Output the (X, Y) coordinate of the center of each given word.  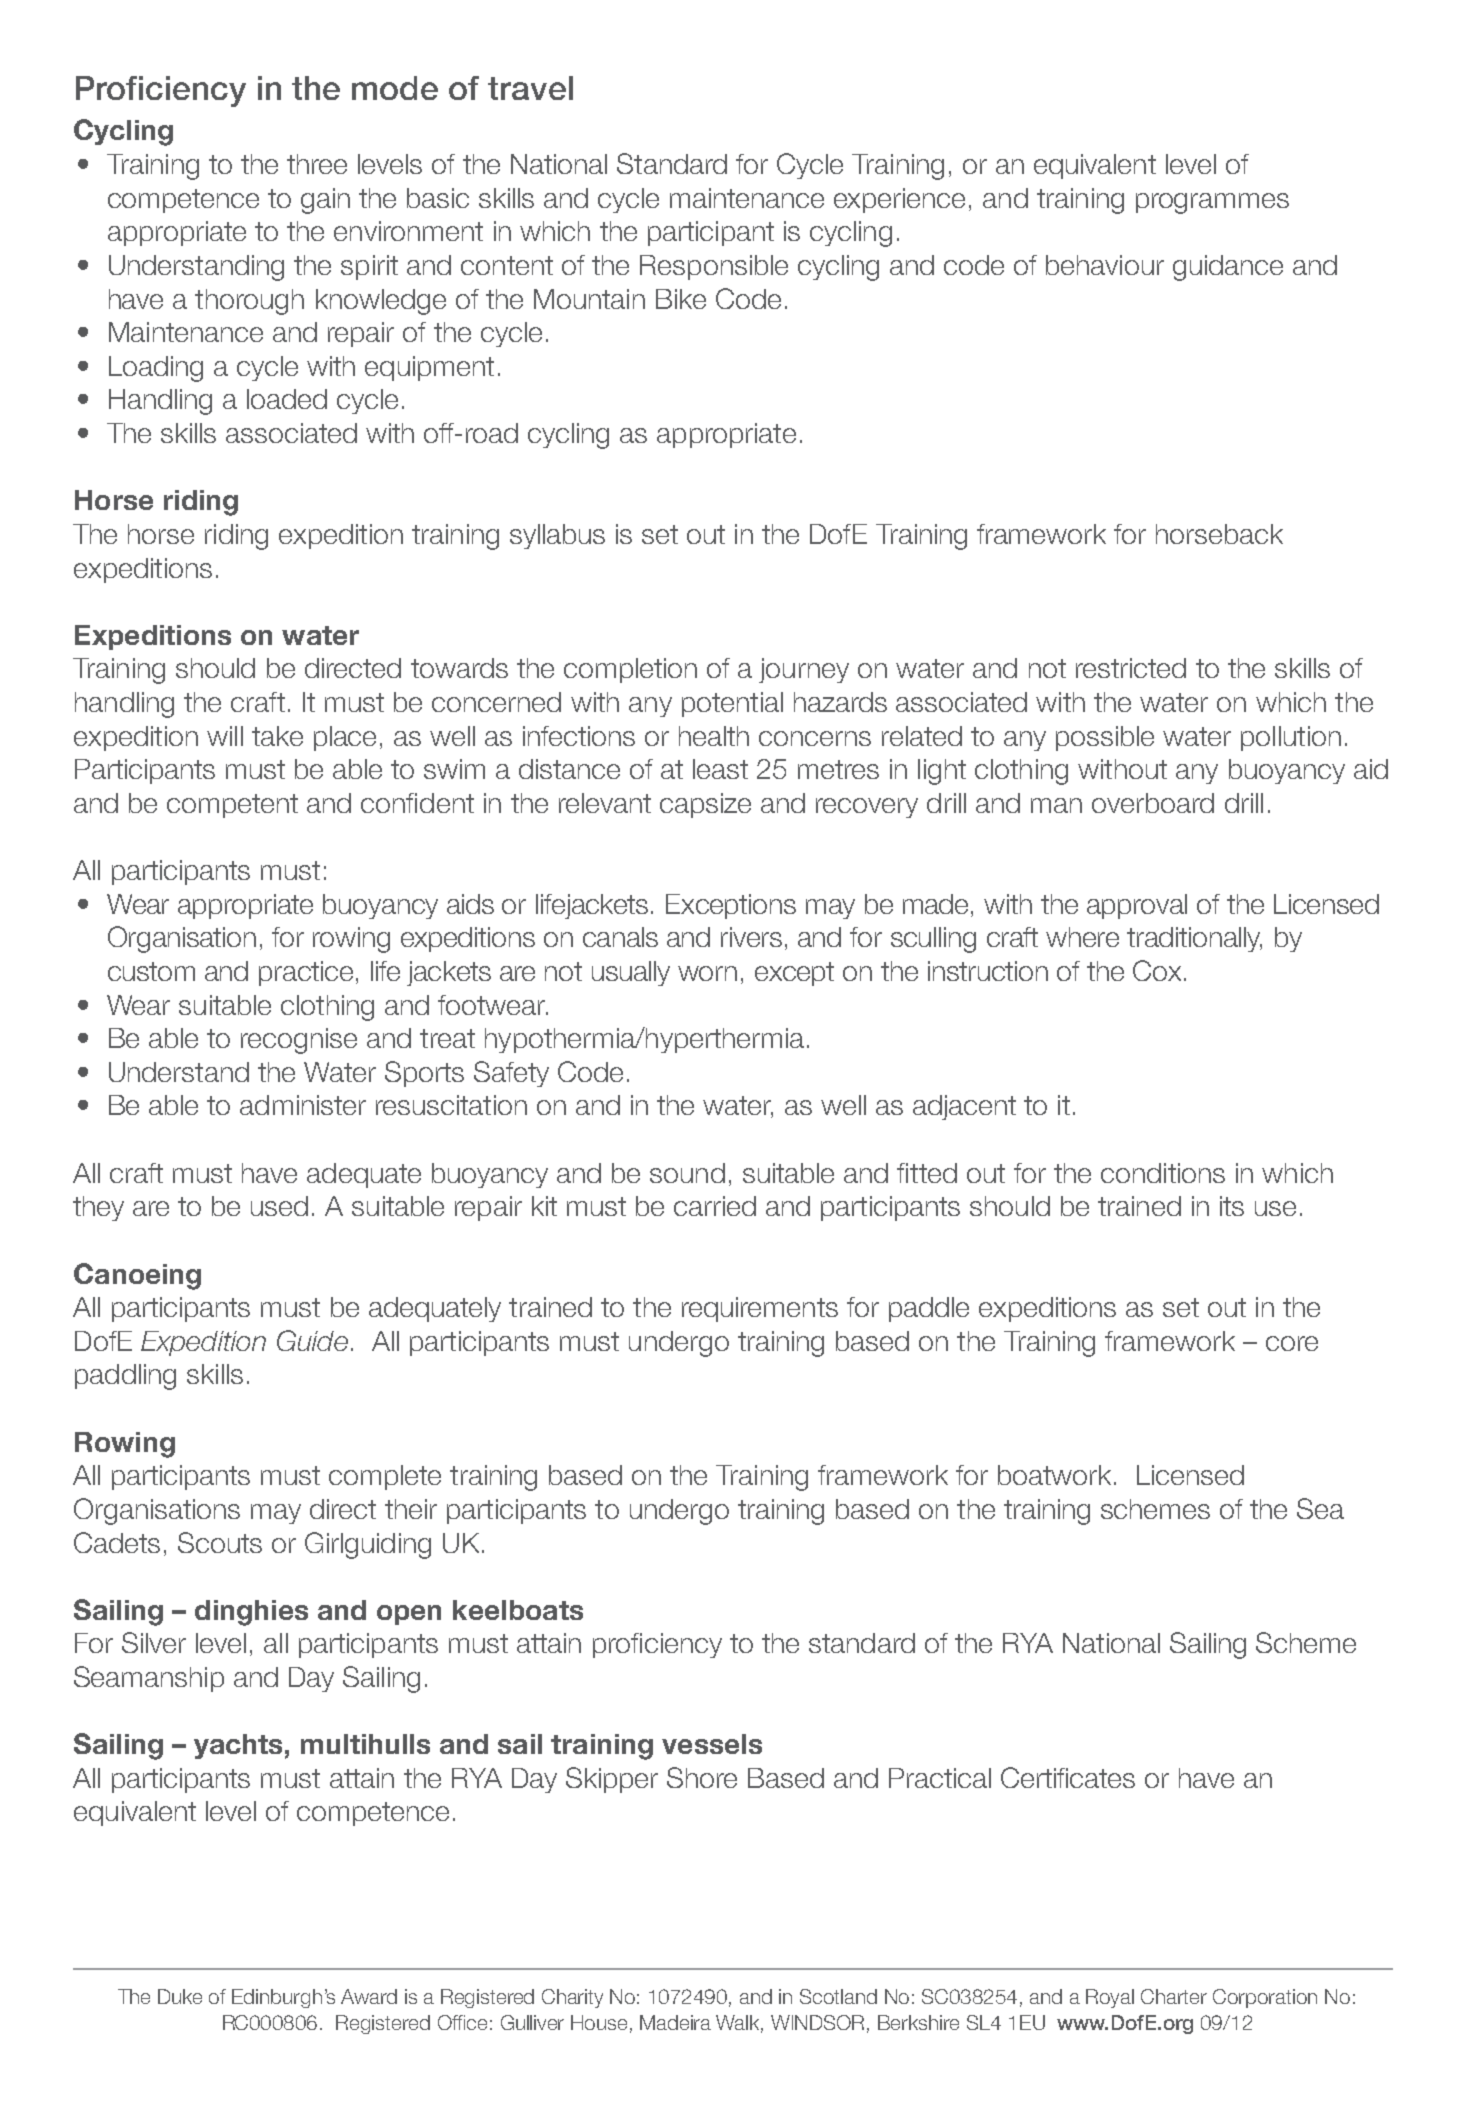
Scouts (220, 1542)
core (1292, 1343)
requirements (760, 1309)
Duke (180, 1996)
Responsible (714, 267)
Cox (1157, 970)
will (225, 736)
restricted (1131, 668)
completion (630, 670)
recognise (299, 1041)
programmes (1212, 203)
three (317, 164)
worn (707, 973)
